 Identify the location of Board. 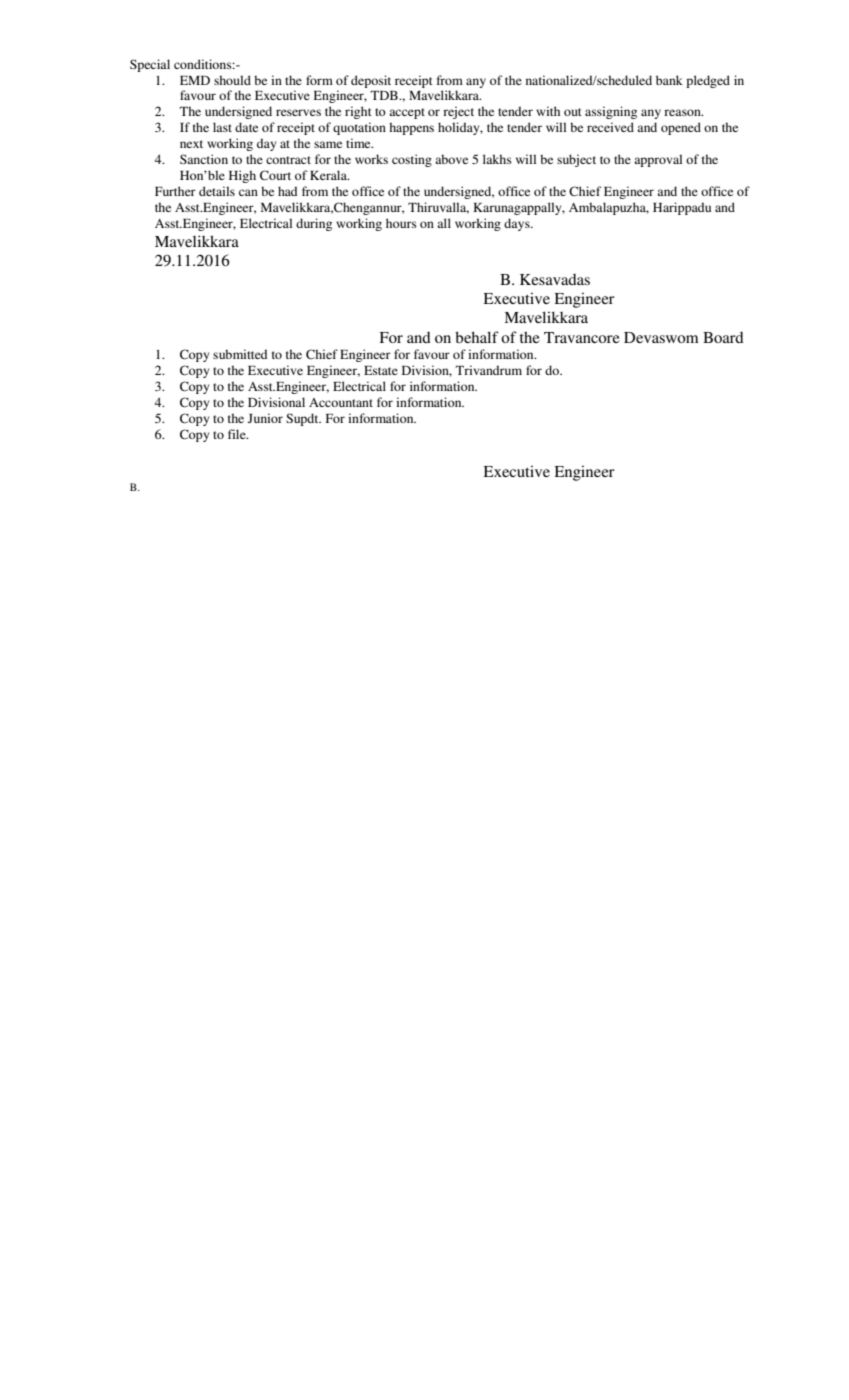
(723, 337).
